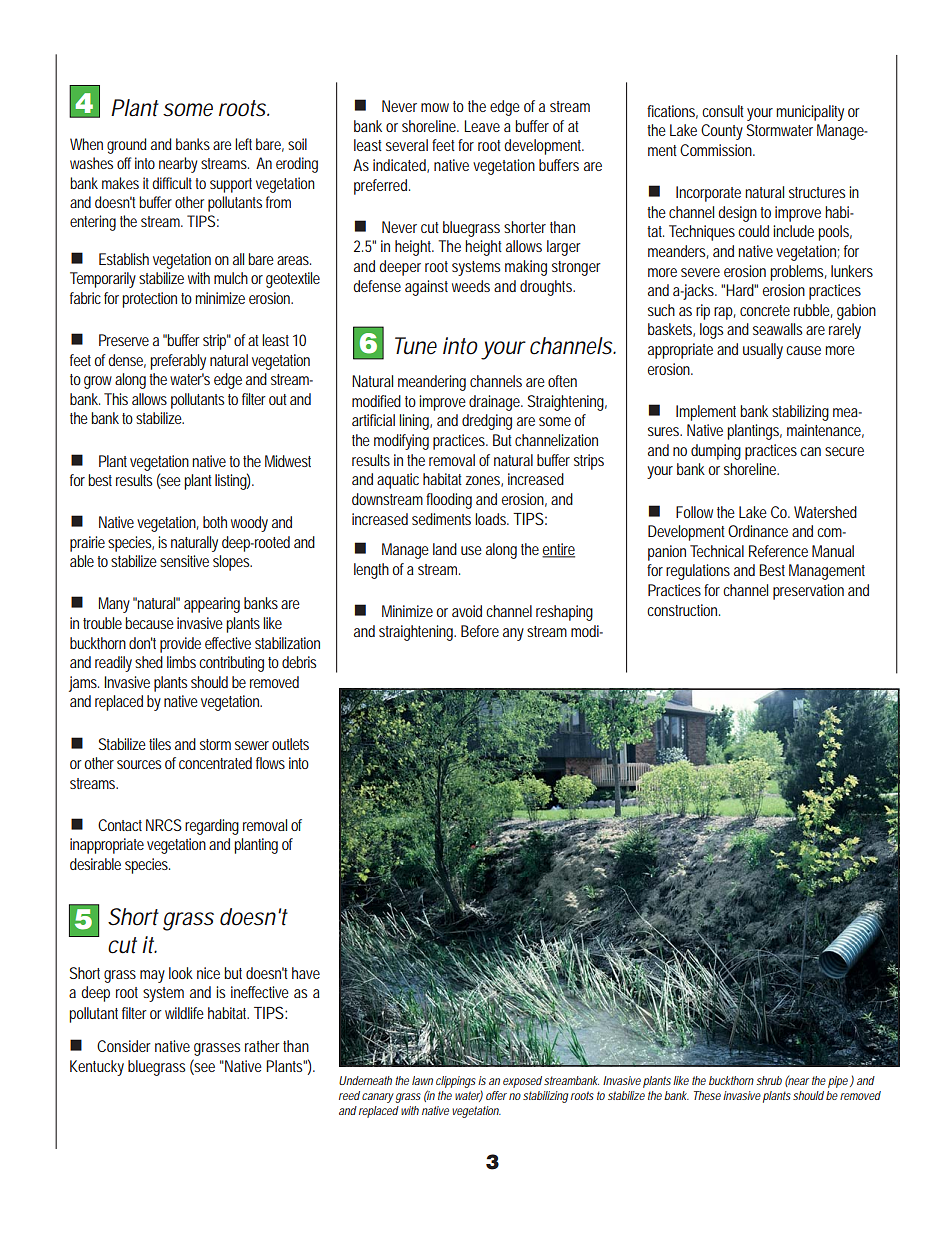 The height and width of the screenshot is (1233, 952). I want to click on Leave, so click(482, 126).
